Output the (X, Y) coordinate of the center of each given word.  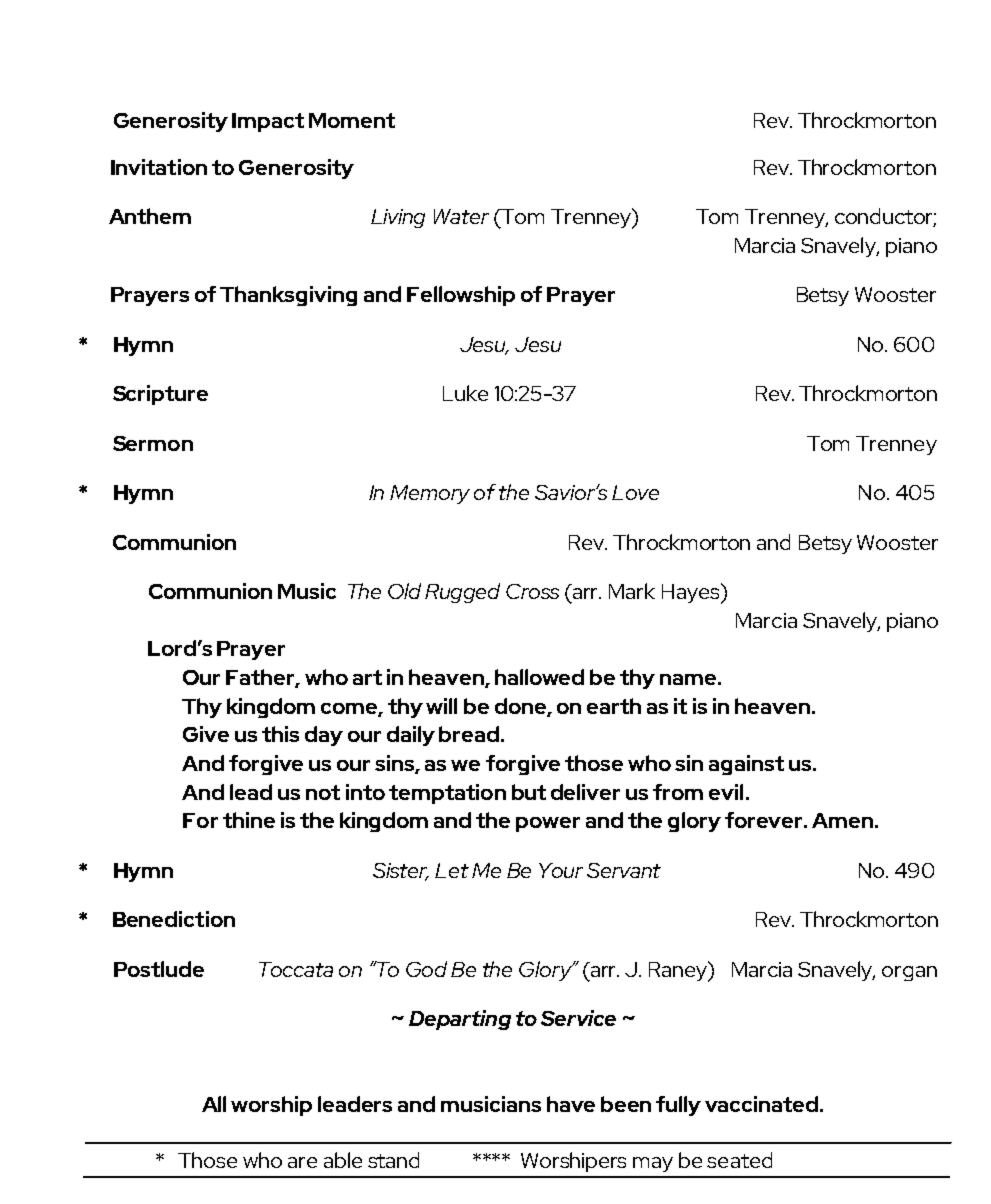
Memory (430, 494)
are (302, 1162)
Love (635, 492)
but (529, 792)
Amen (842, 820)
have (571, 1104)
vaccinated (761, 1104)
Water (461, 216)
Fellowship (461, 296)
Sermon (153, 443)
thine (249, 820)
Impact (268, 122)
